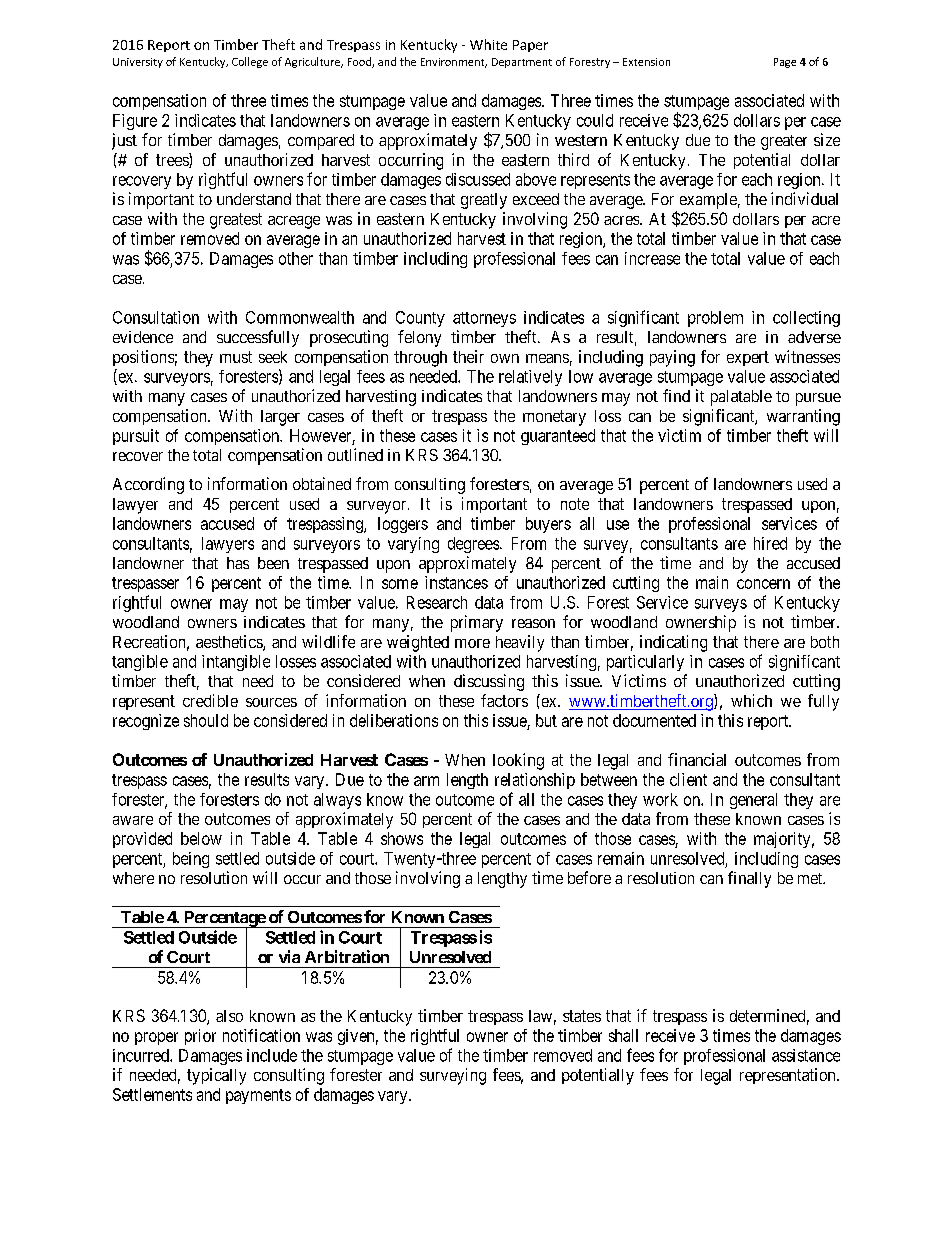  What do you see at coordinates (216, 1076) in the image?
I see `typically` at bounding box center [216, 1076].
